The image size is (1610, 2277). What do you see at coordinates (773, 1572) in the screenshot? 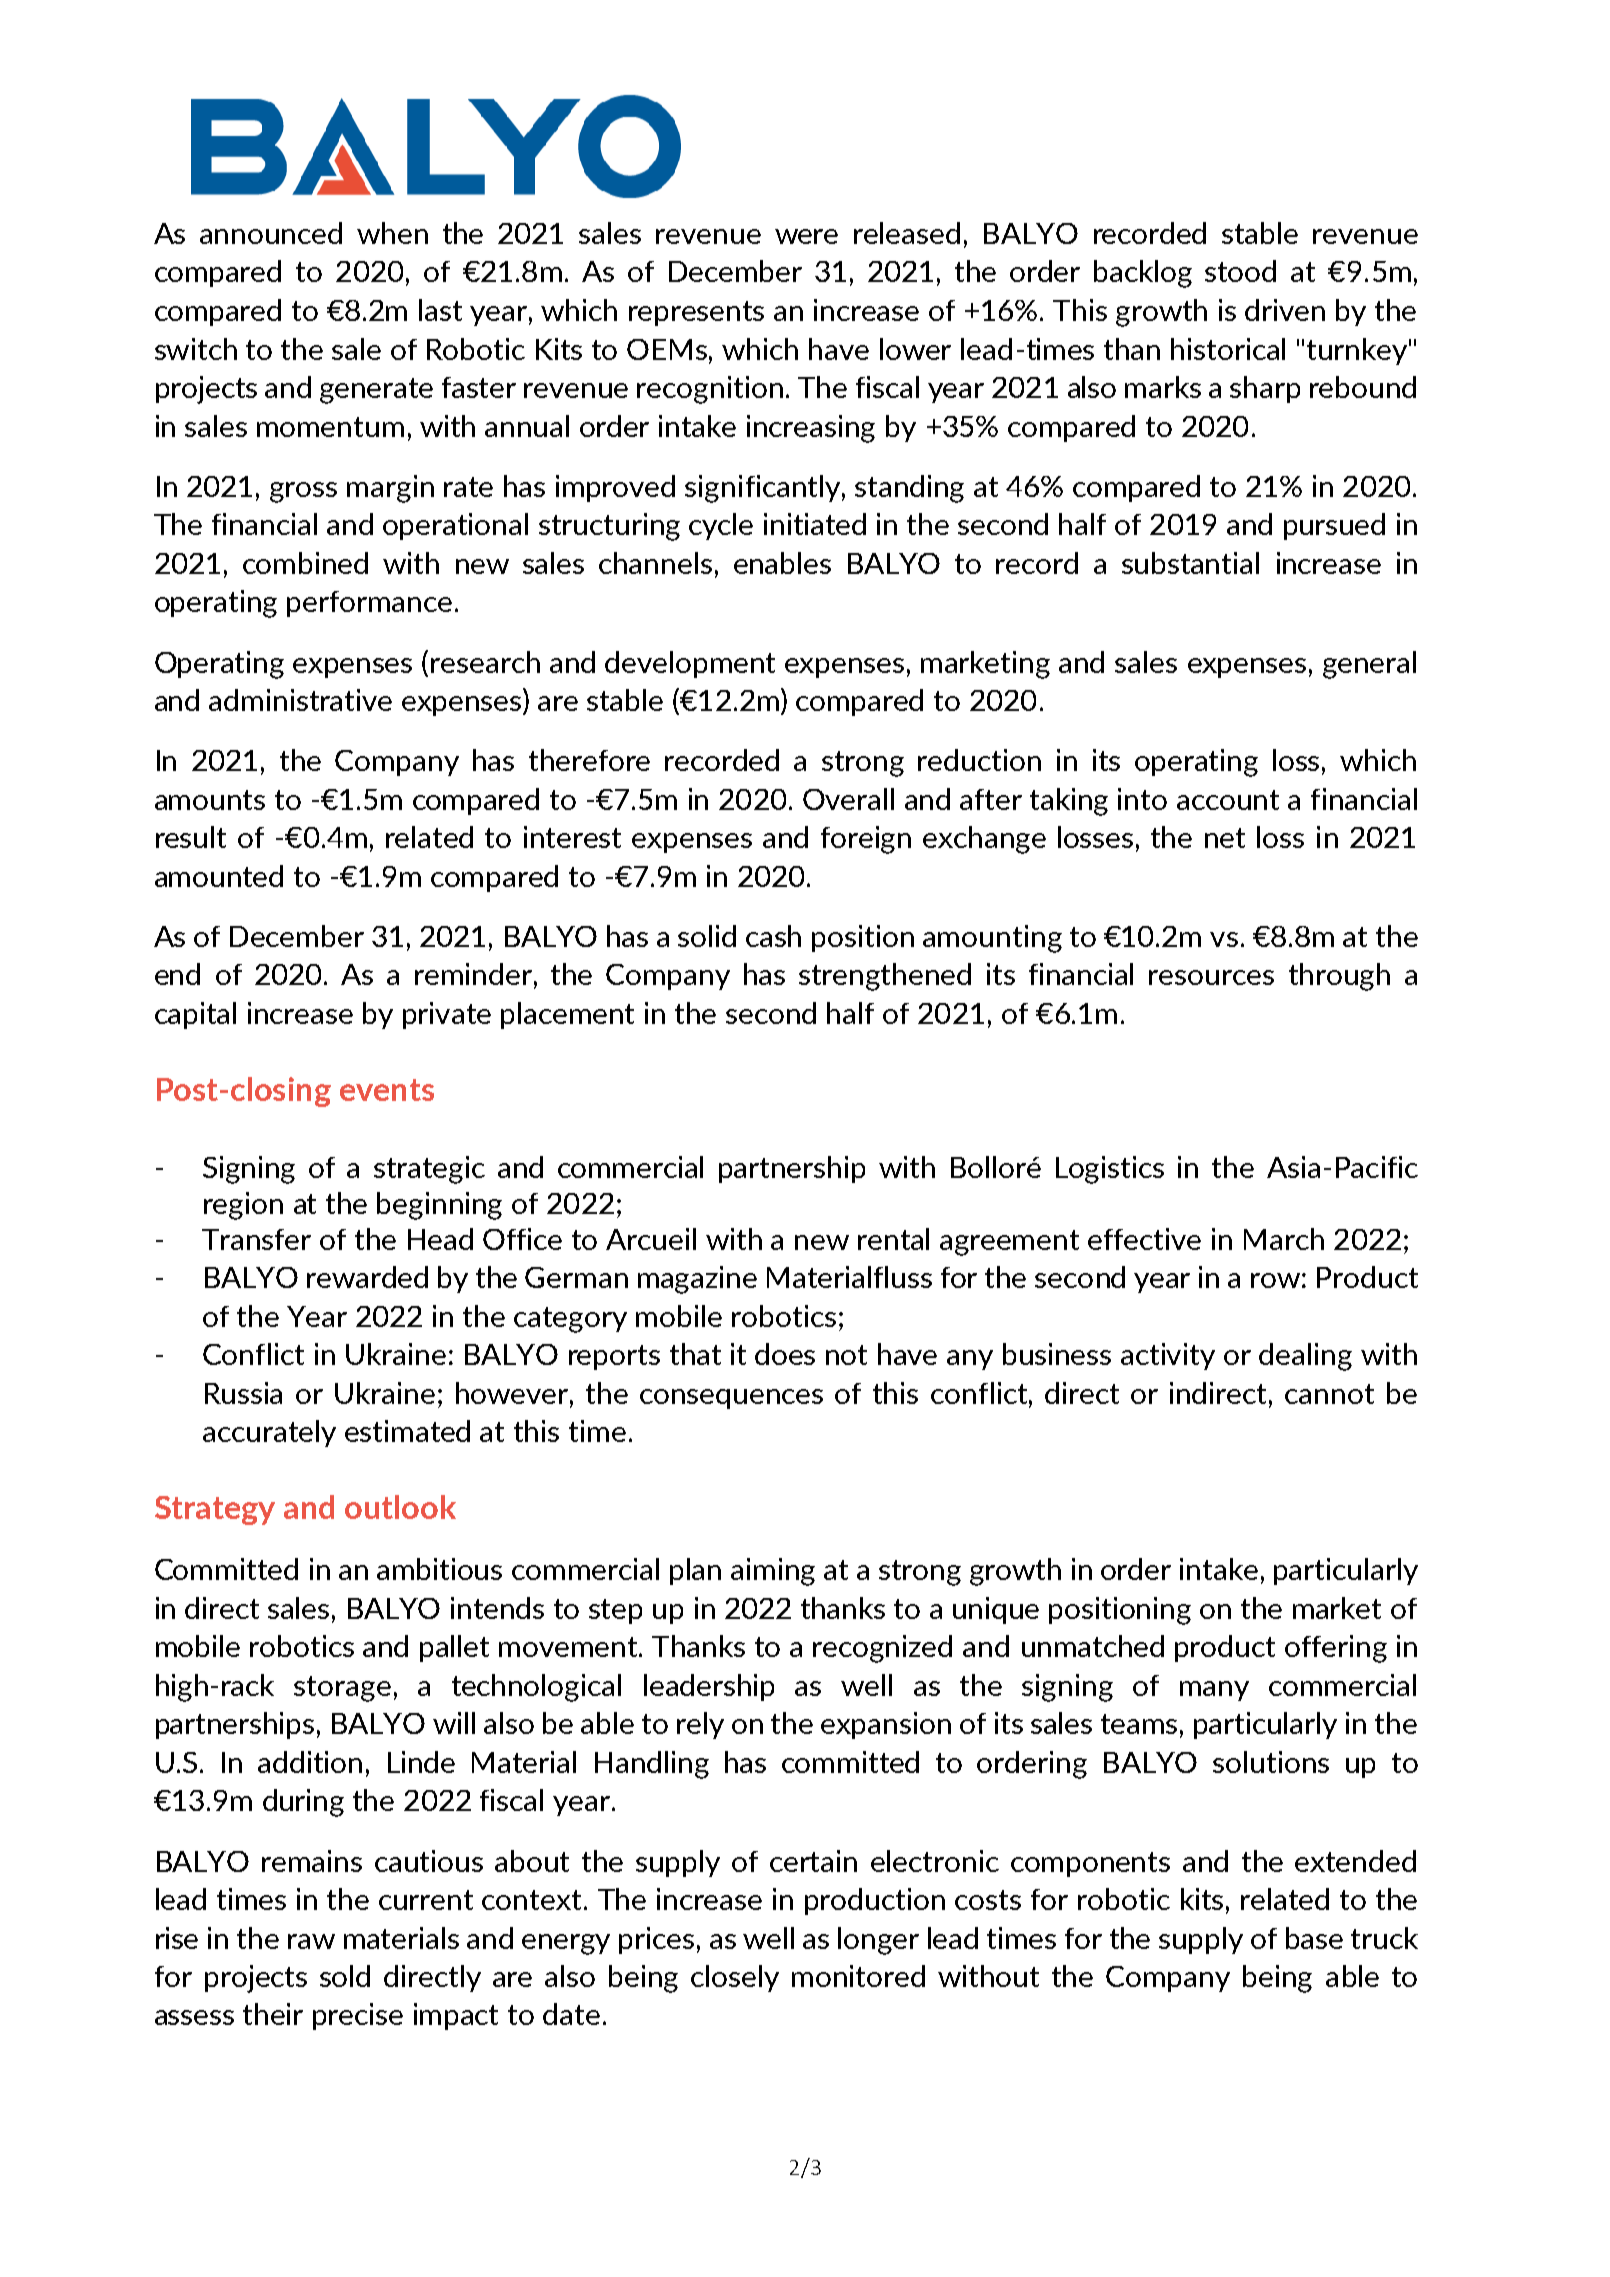
I see `aiming` at bounding box center [773, 1572].
